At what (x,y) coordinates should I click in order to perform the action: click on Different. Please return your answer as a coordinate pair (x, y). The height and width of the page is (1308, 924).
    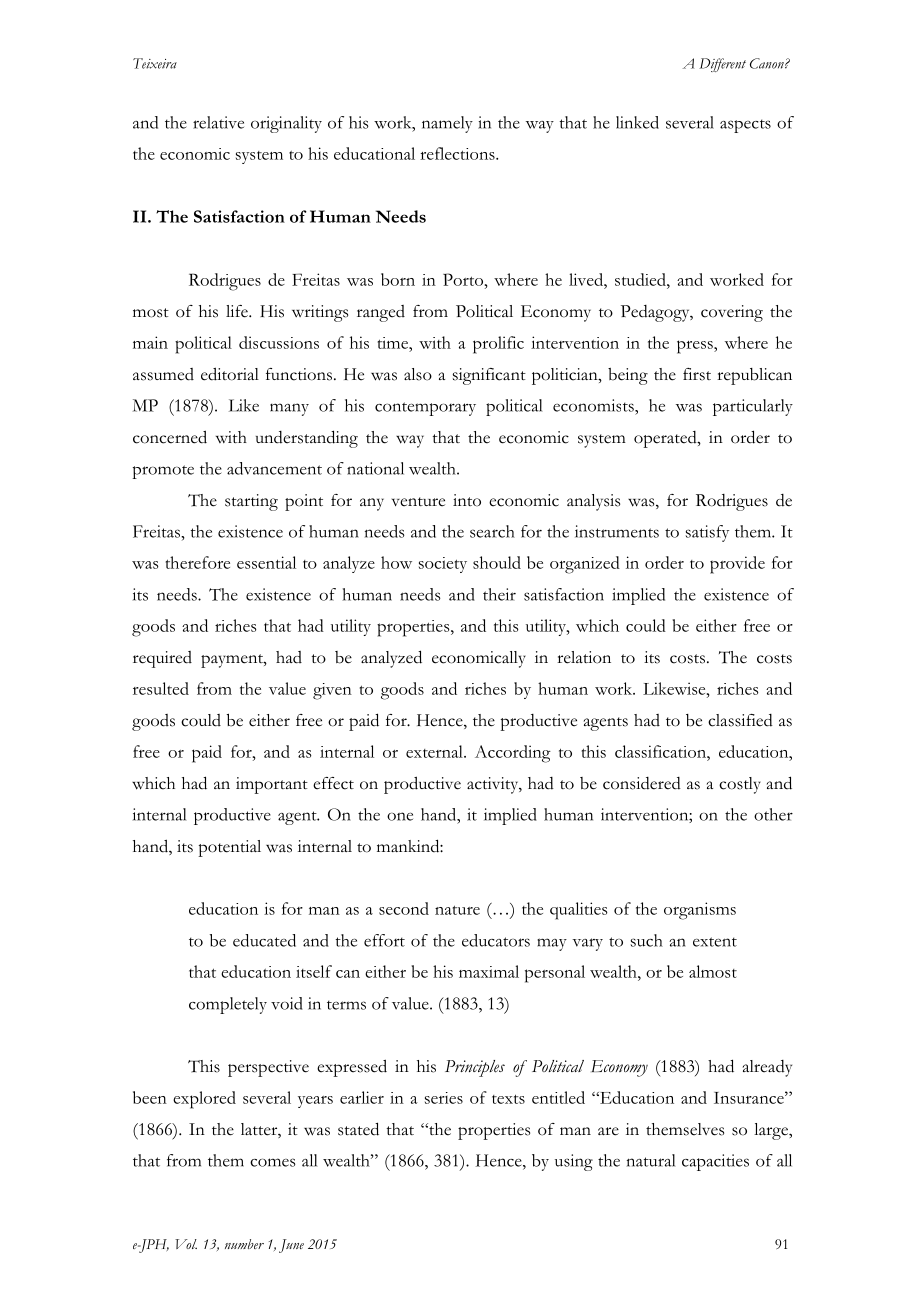
    Looking at the image, I should click on (722, 65).
